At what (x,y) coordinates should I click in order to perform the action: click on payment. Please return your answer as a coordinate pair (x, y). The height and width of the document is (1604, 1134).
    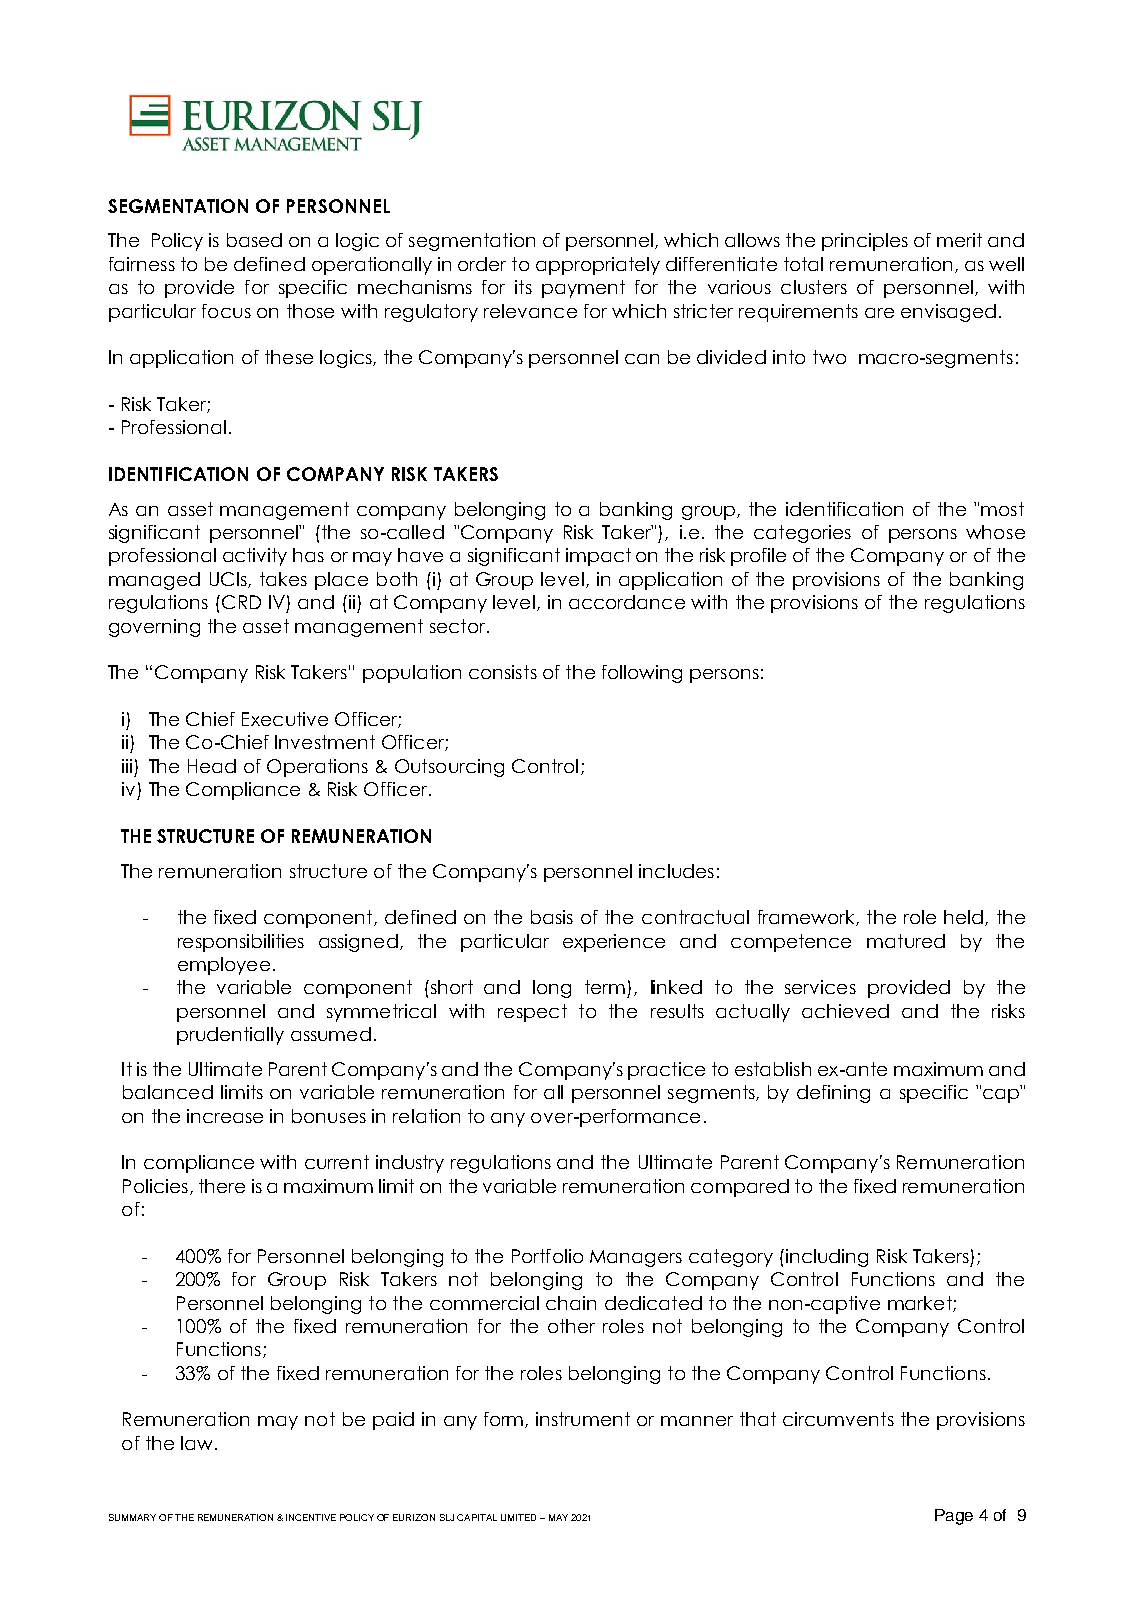
    Looking at the image, I should click on (583, 289).
